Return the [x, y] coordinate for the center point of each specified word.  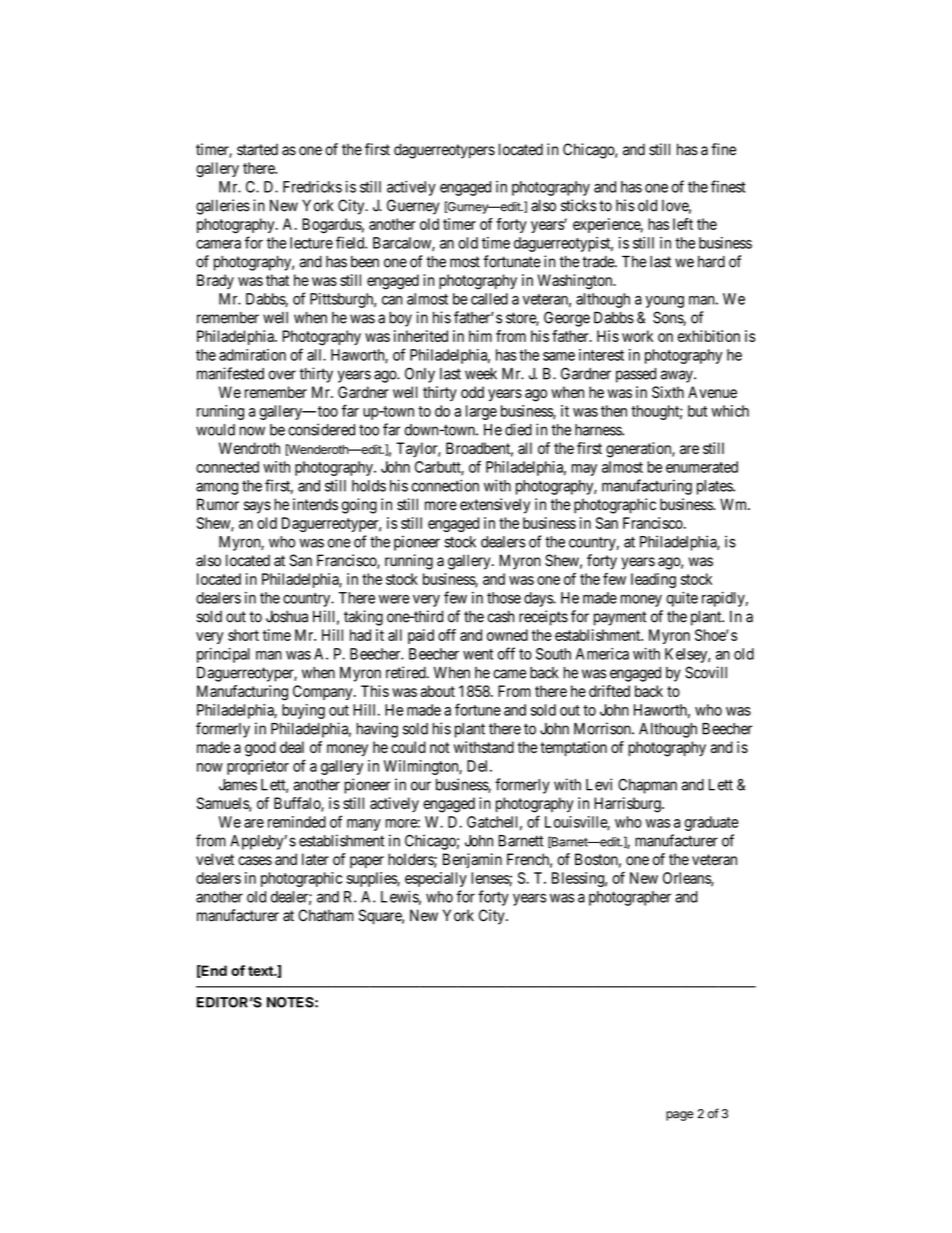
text [261, 971]
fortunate [512, 261]
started [257, 149]
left [683, 224]
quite [682, 599]
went [478, 654]
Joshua [287, 616]
